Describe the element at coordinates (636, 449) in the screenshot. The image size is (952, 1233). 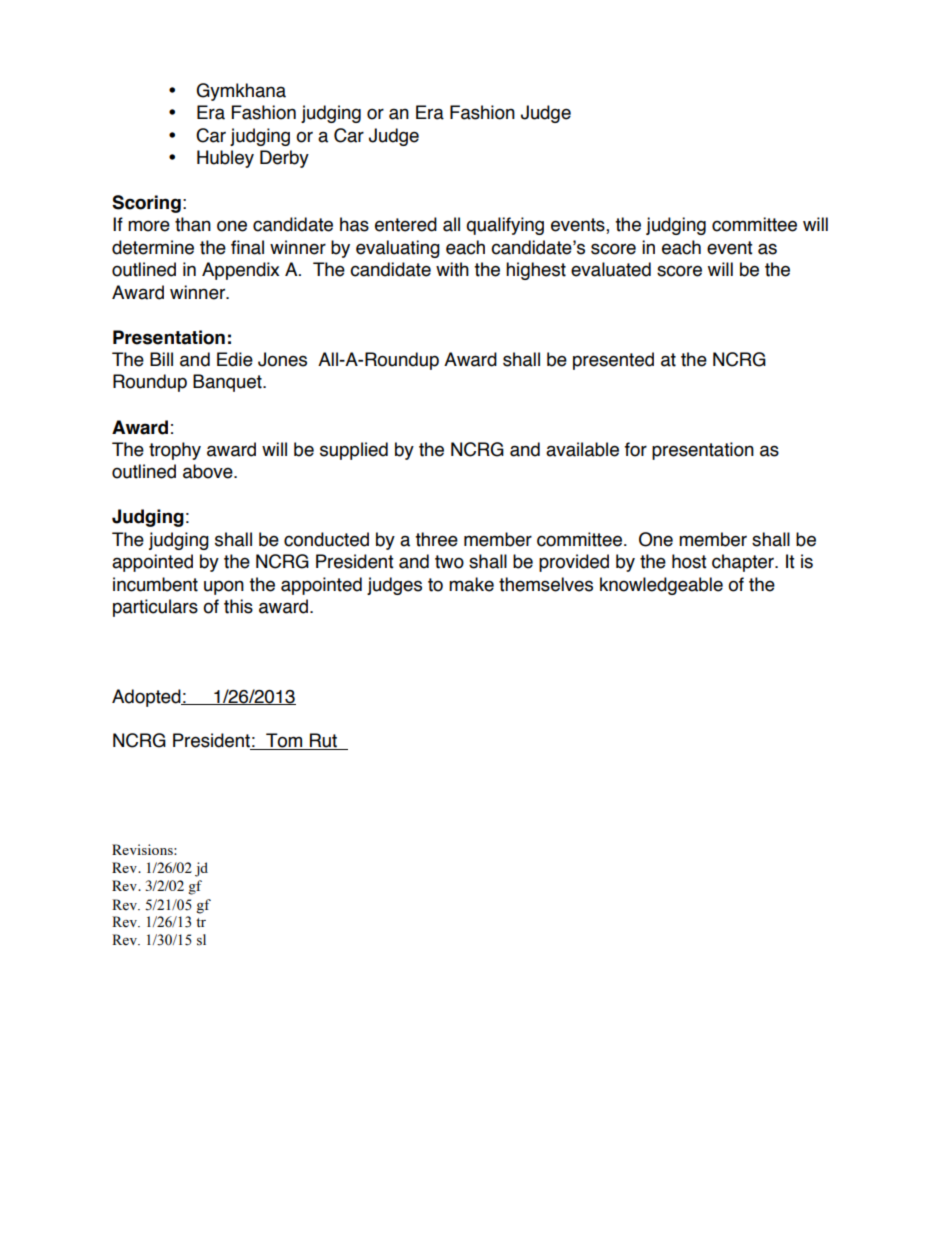
I see `for` at that location.
